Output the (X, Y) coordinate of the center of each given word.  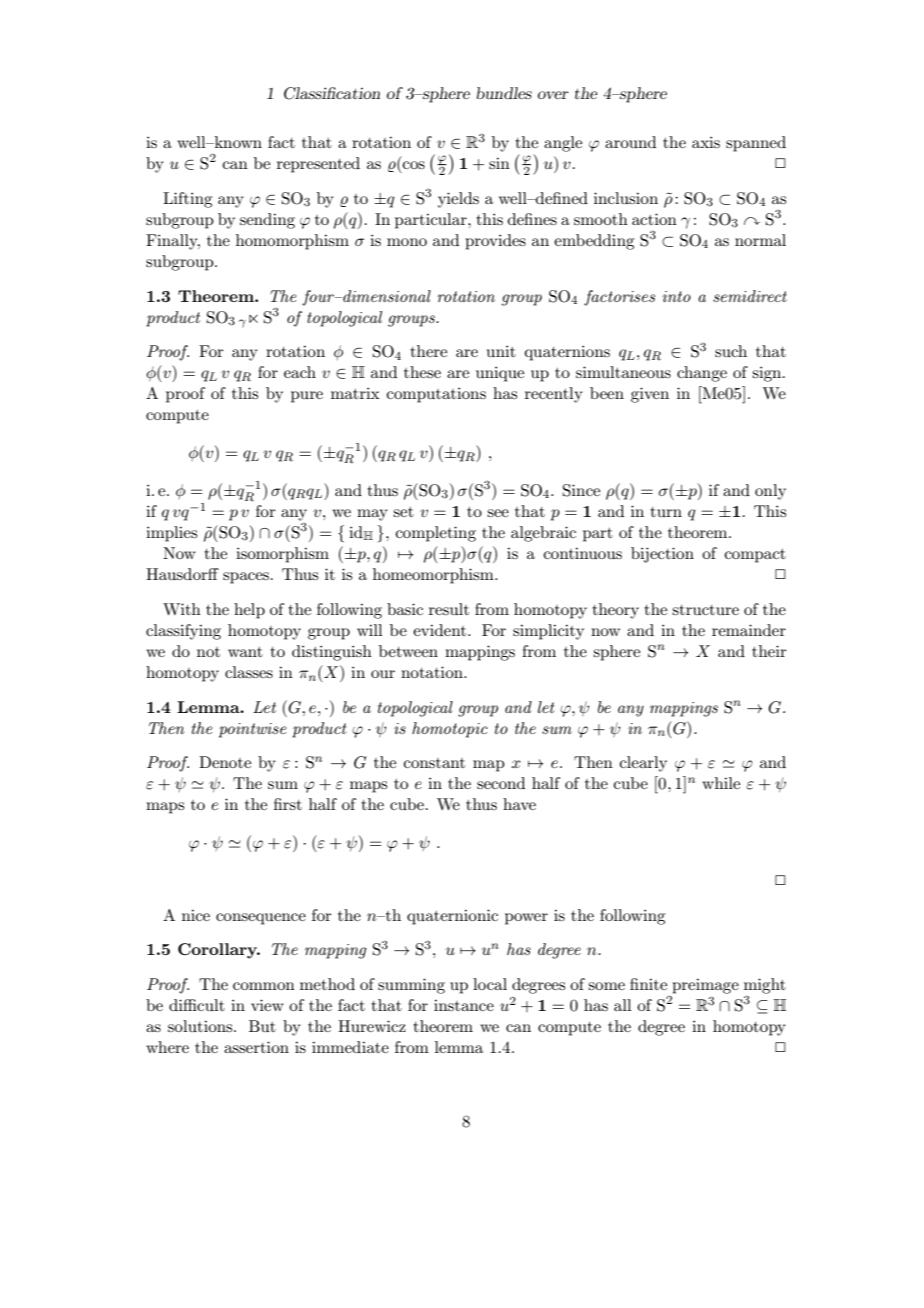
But (262, 1026)
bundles (504, 93)
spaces (246, 578)
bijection (662, 555)
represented (318, 165)
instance (464, 1005)
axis (706, 142)
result (449, 609)
